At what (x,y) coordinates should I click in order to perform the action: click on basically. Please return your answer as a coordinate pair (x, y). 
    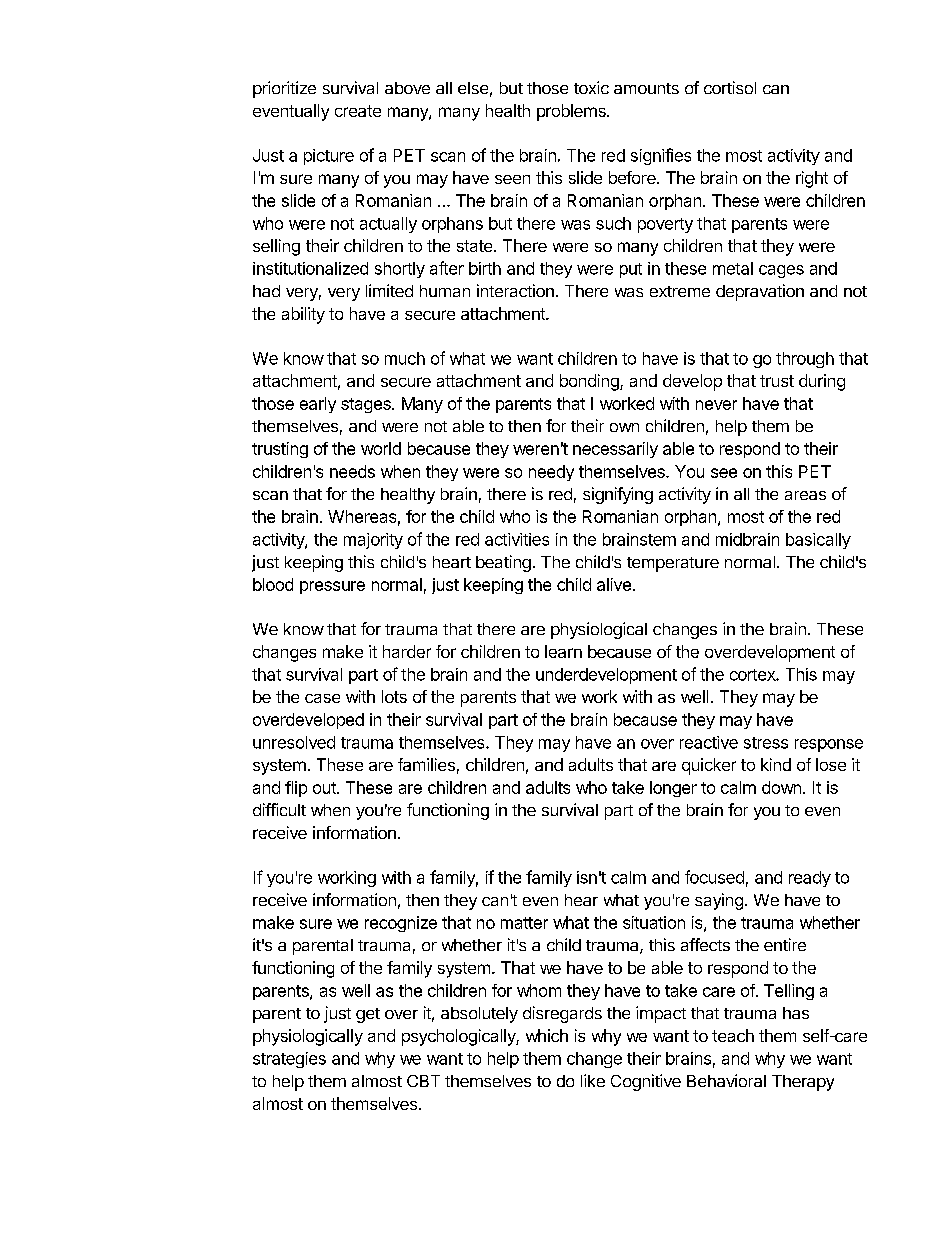
    Looking at the image, I should click on (818, 541).
